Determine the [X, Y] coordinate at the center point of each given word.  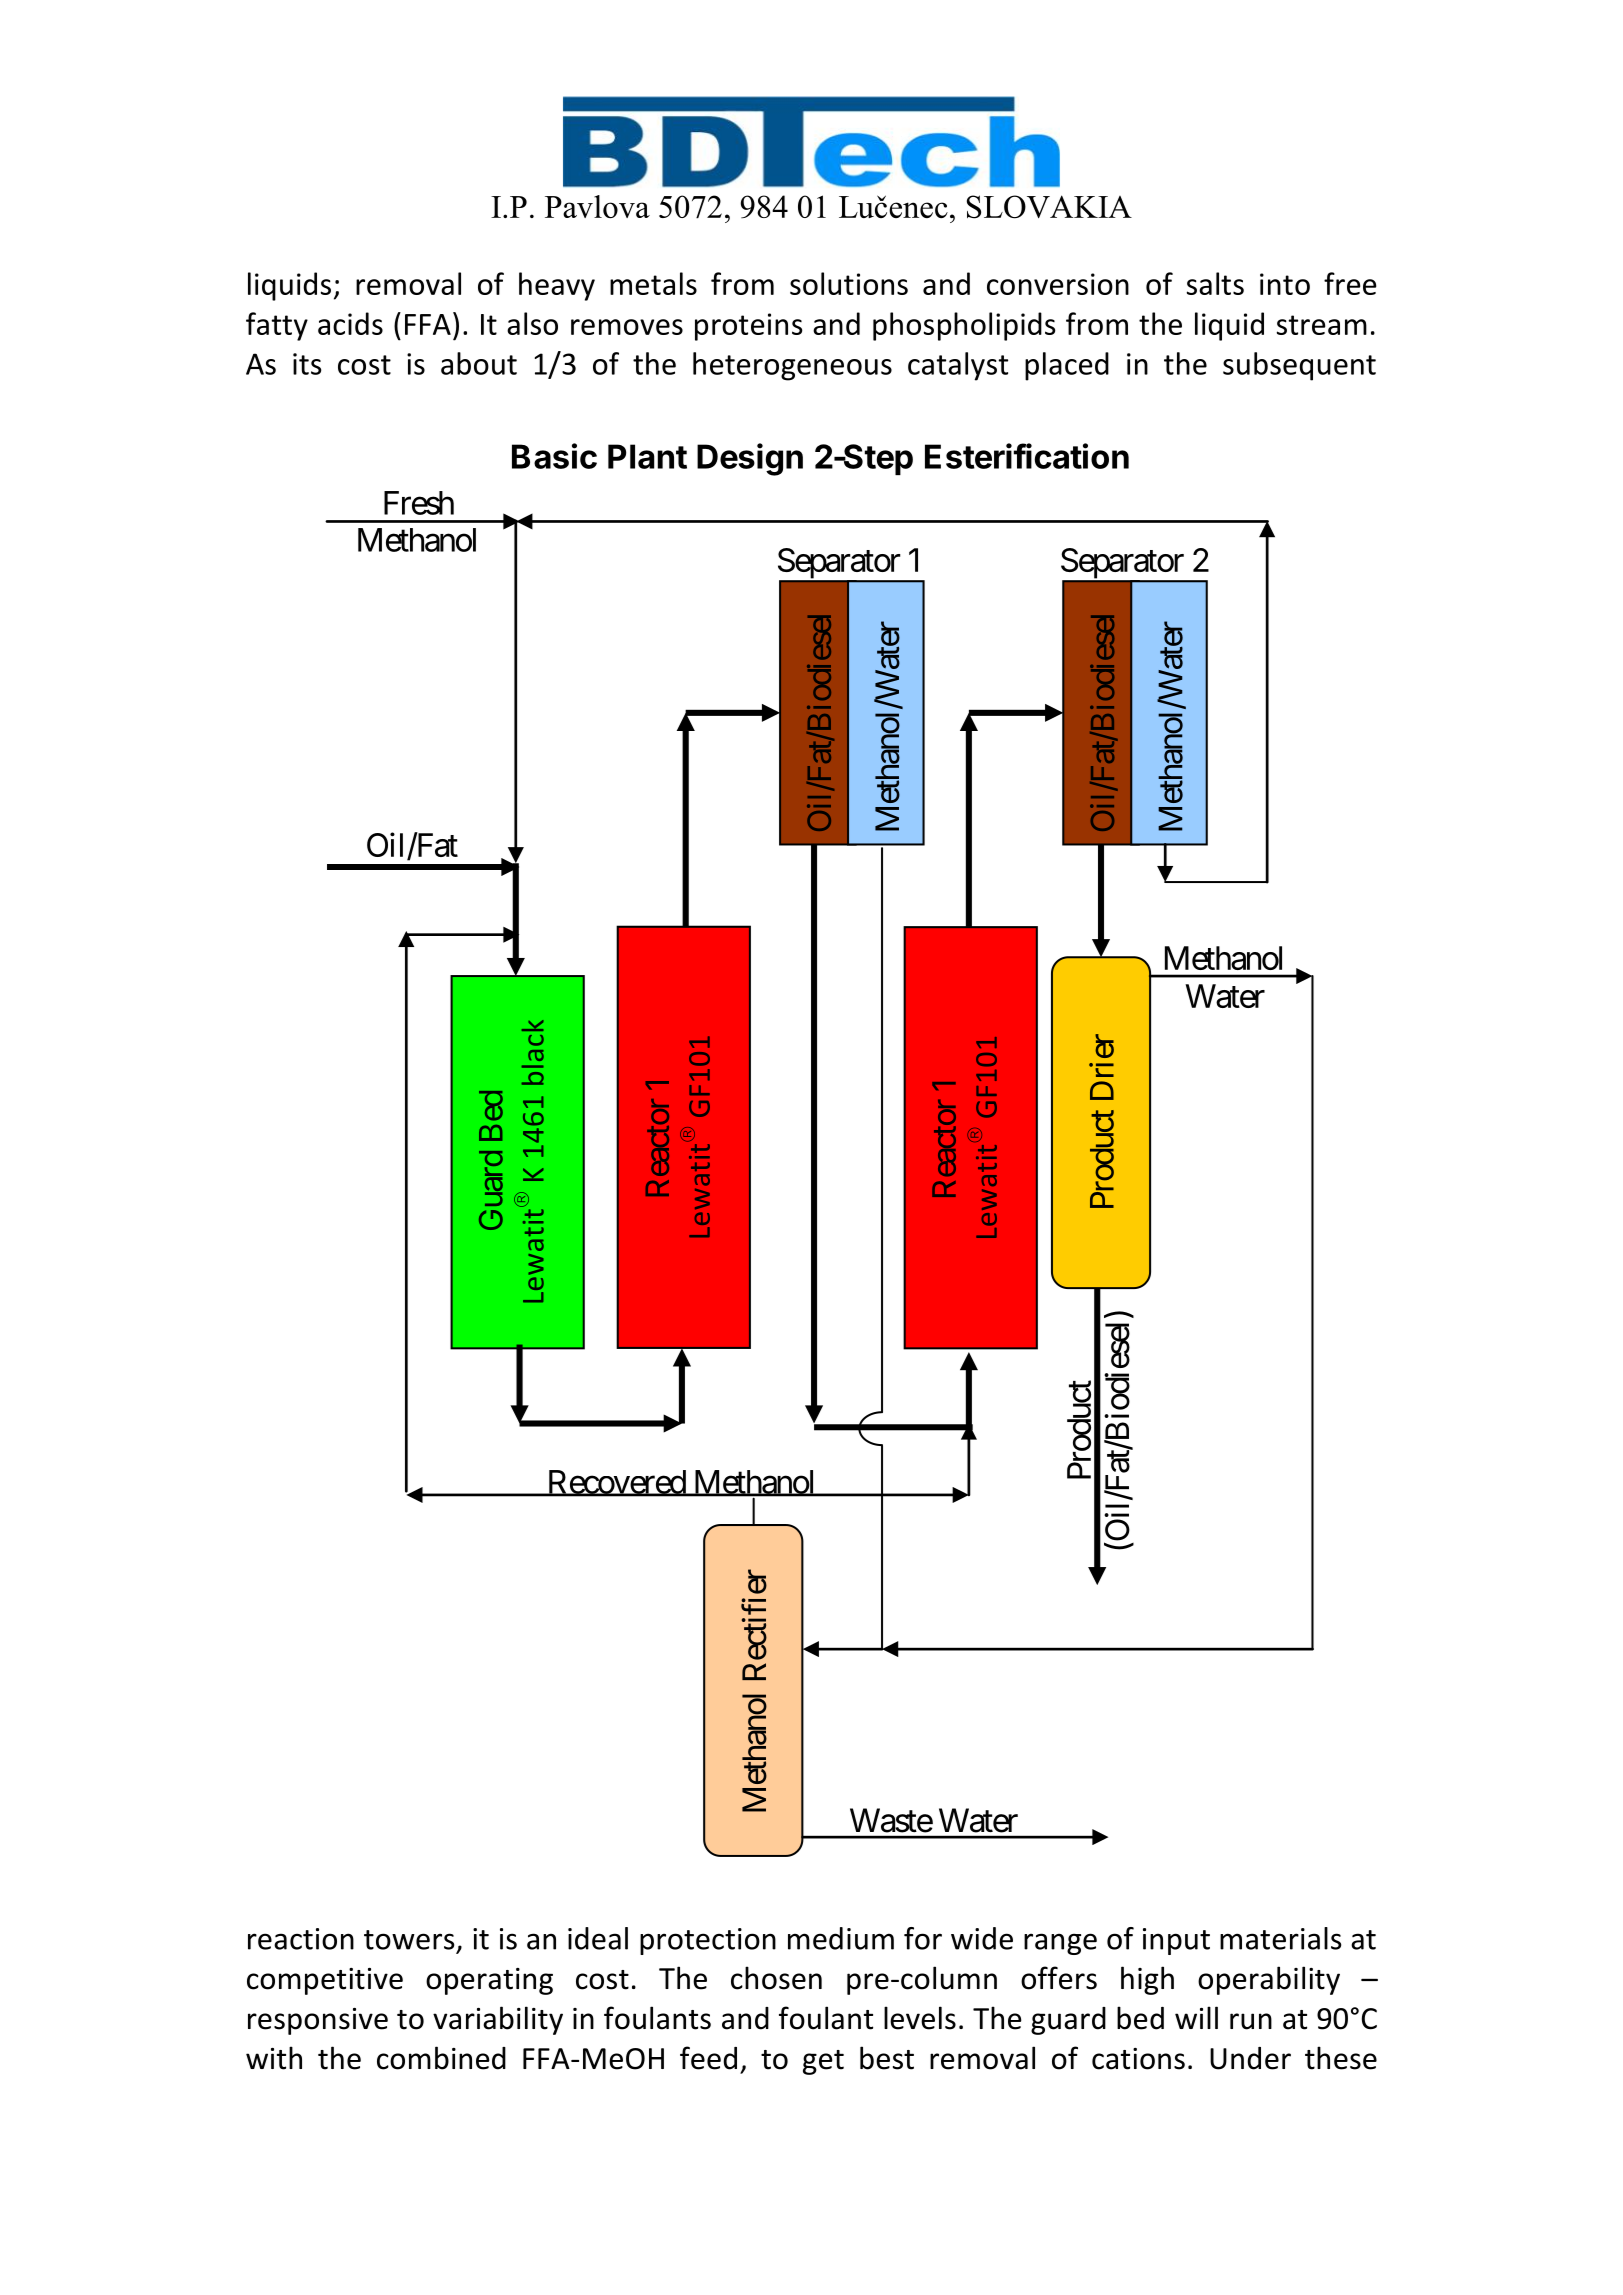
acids [350, 323]
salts [1215, 283]
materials [1280, 1938]
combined [441, 2058]
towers [409, 1940]
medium [841, 1938]
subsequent [1299, 366]
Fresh [419, 503]
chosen [776, 1978]
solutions [849, 283]
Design [750, 459]
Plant [647, 456]
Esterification [1027, 456]
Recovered [616, 1483]
